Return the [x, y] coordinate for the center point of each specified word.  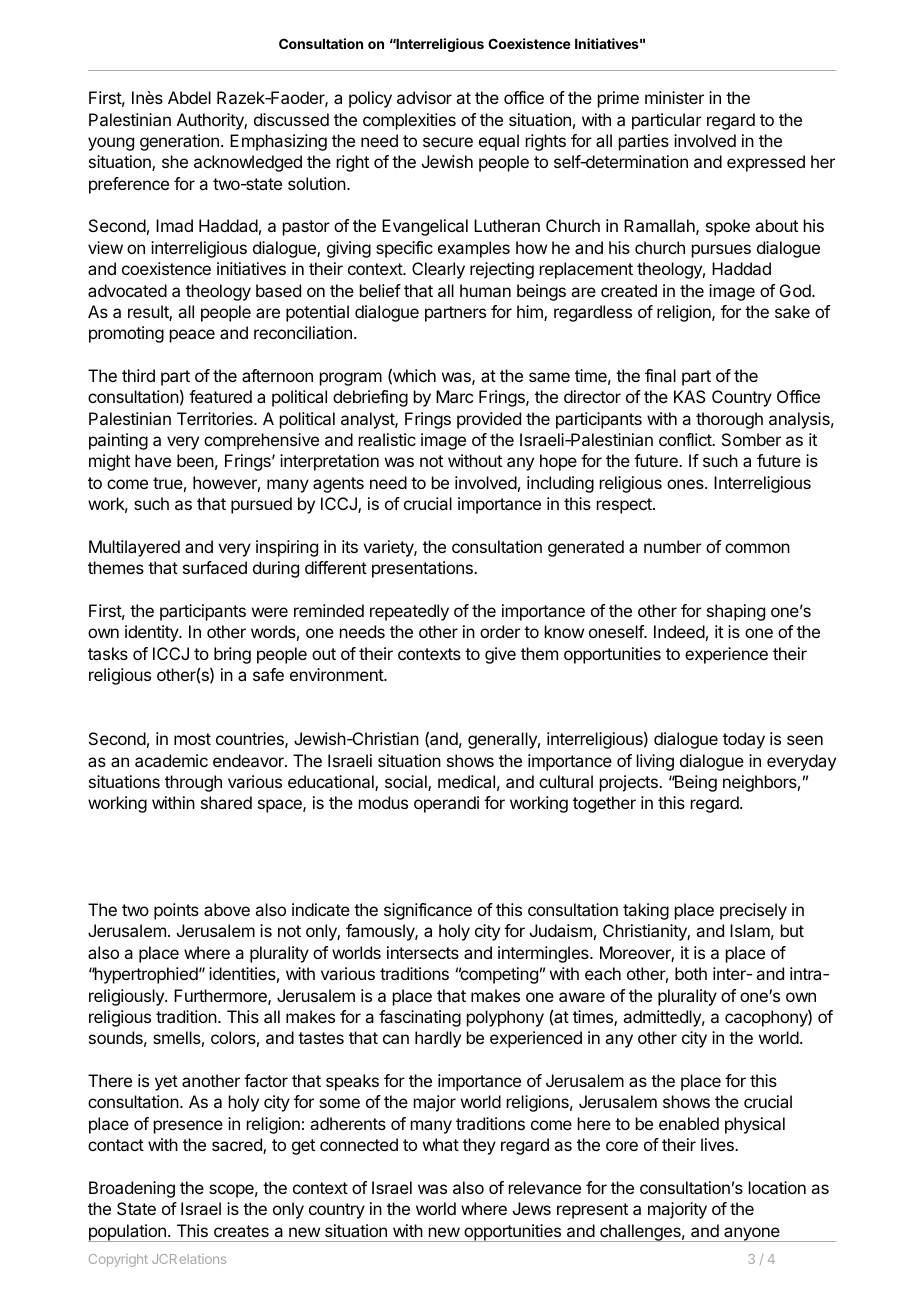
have [153, 460]
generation [179, 142]
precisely [753, 911]
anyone [752, 1234]
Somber [751, 439]
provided [489, 420]
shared [226, 802]
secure [448, 142]
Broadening [132, 1189]
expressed [766, 163]
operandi [446, 804]
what [441, 1144]
